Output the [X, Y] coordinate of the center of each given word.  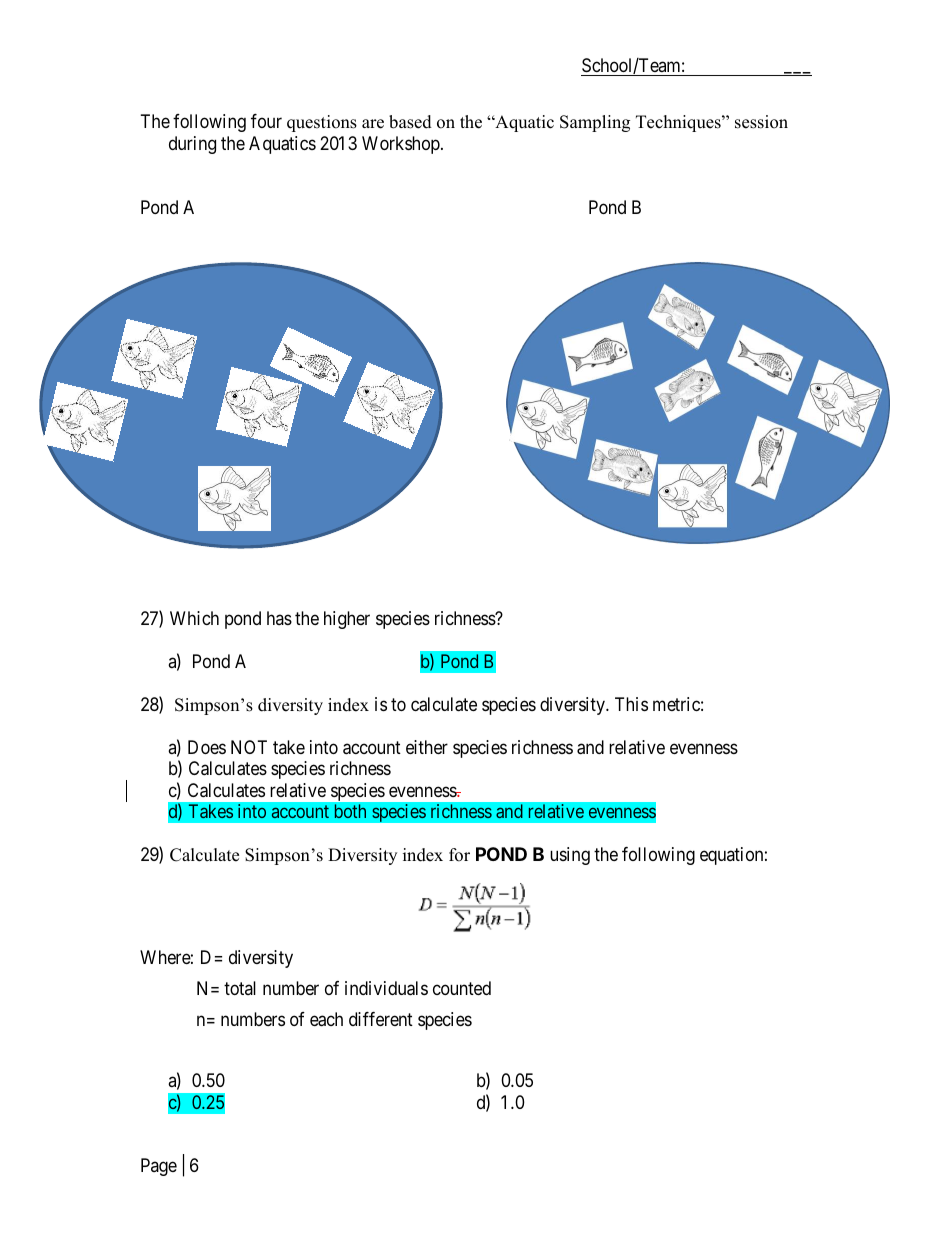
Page [159, 1167]
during [192, 145]
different [381, 1019]
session [761, 122]
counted [462, 988]
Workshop [402, 145]
